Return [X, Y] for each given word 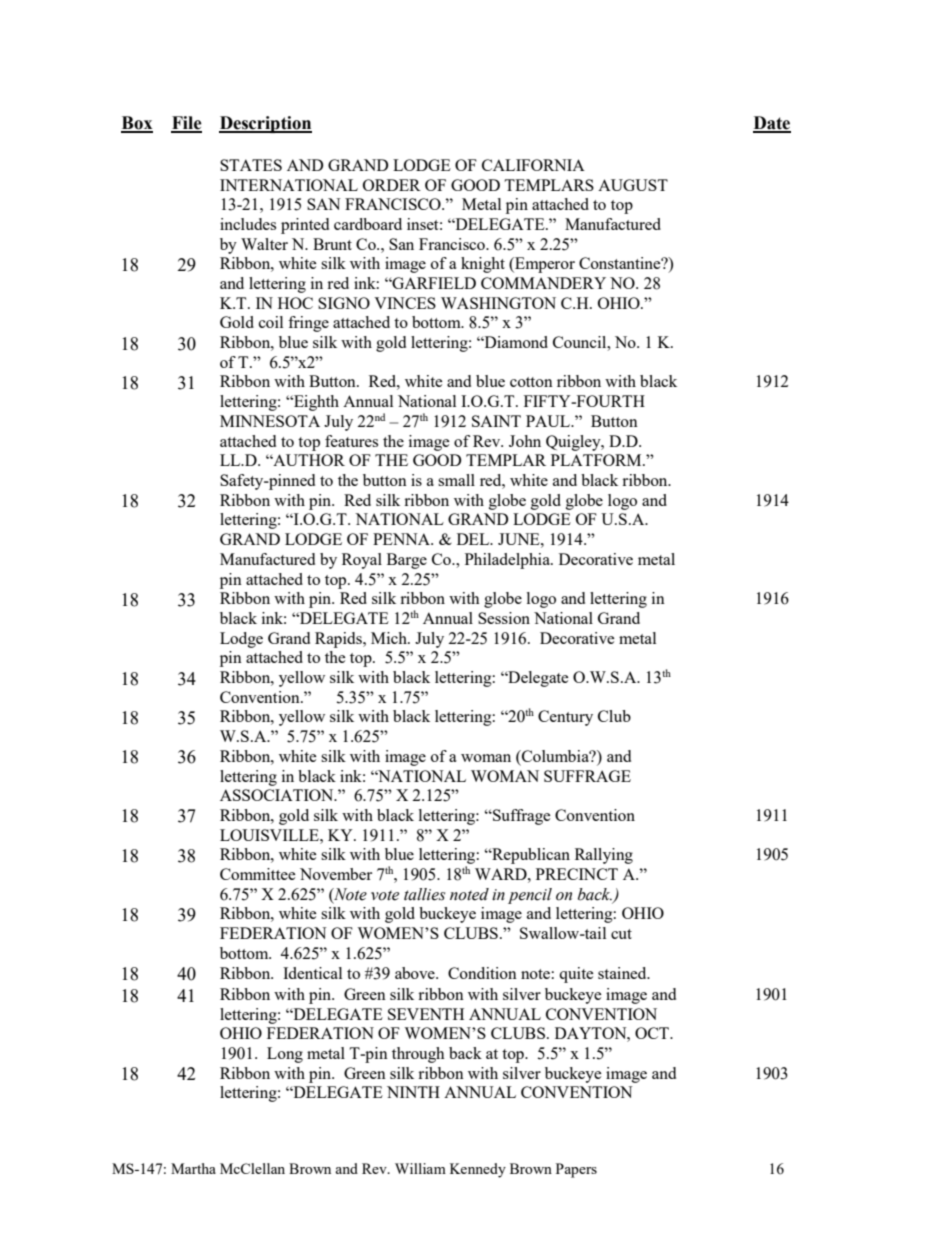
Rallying [604, 856]
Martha [193, 1168]
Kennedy [478, 1170]
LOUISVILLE [270, 835]
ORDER [392, 185]
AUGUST [633, 185]
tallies [424, 894]
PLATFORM [597, 460]
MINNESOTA [270, 421]
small [456, 480]
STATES [251, 165]
